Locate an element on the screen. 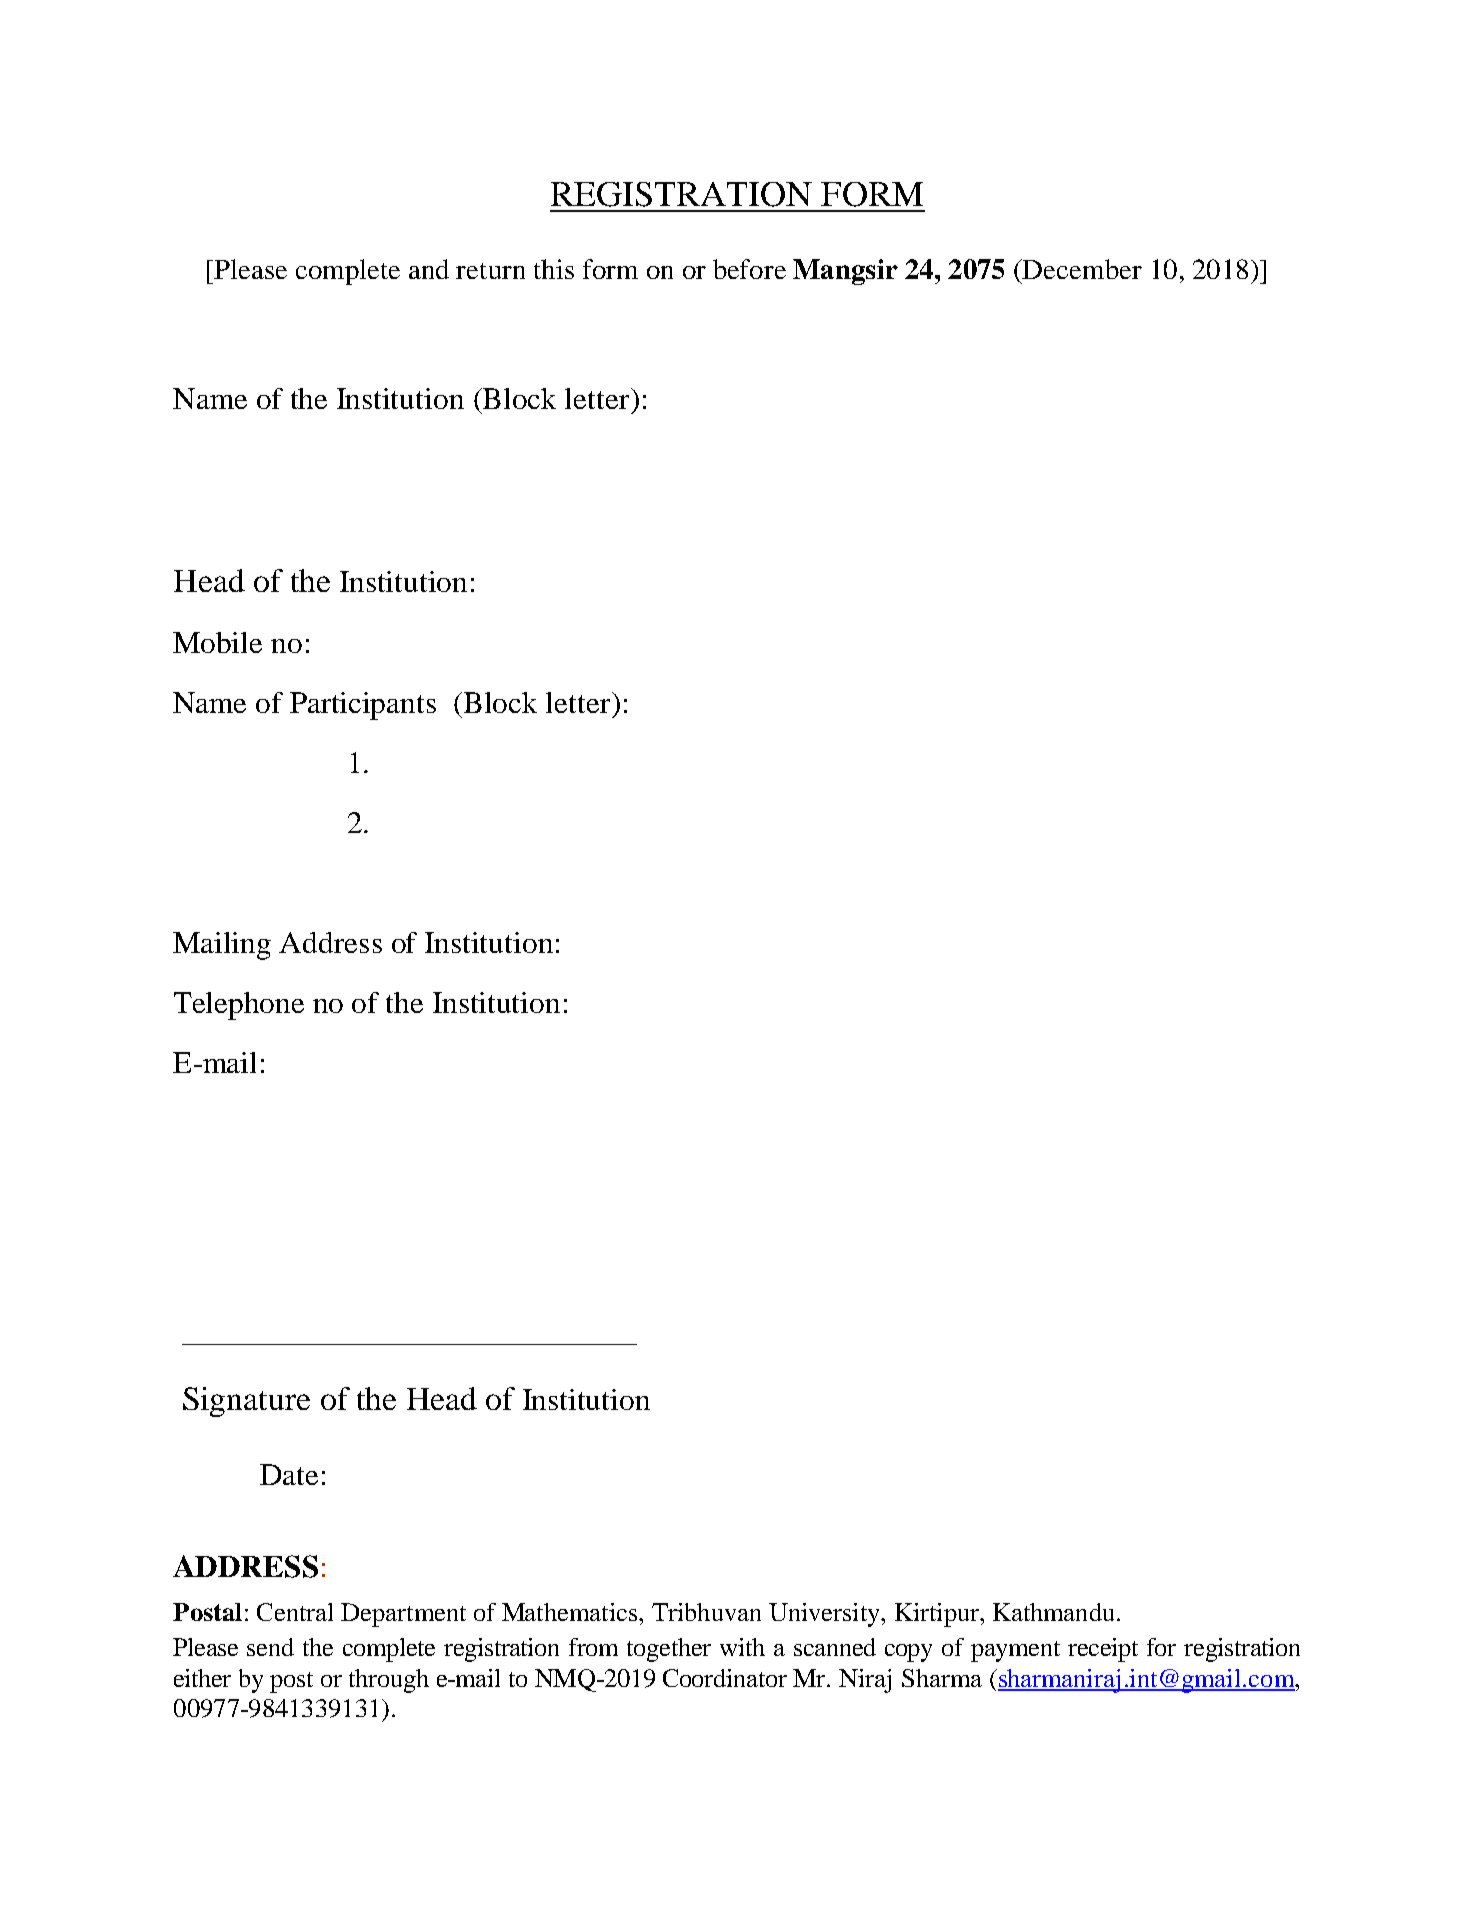  together is located at coordinates (669, 1650).
